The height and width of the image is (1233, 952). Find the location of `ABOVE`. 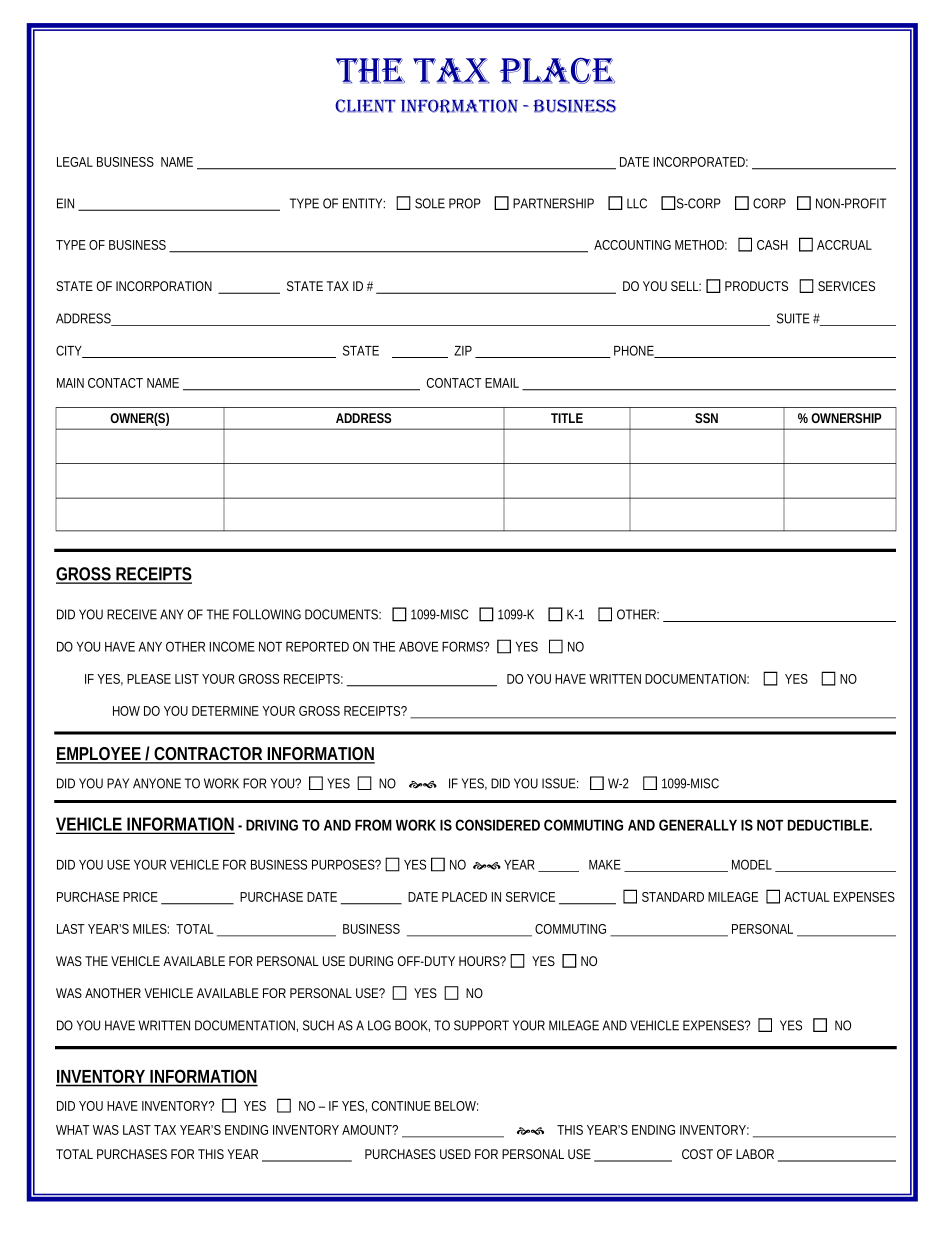

ABOVE is located at coordinates (418, 646).
